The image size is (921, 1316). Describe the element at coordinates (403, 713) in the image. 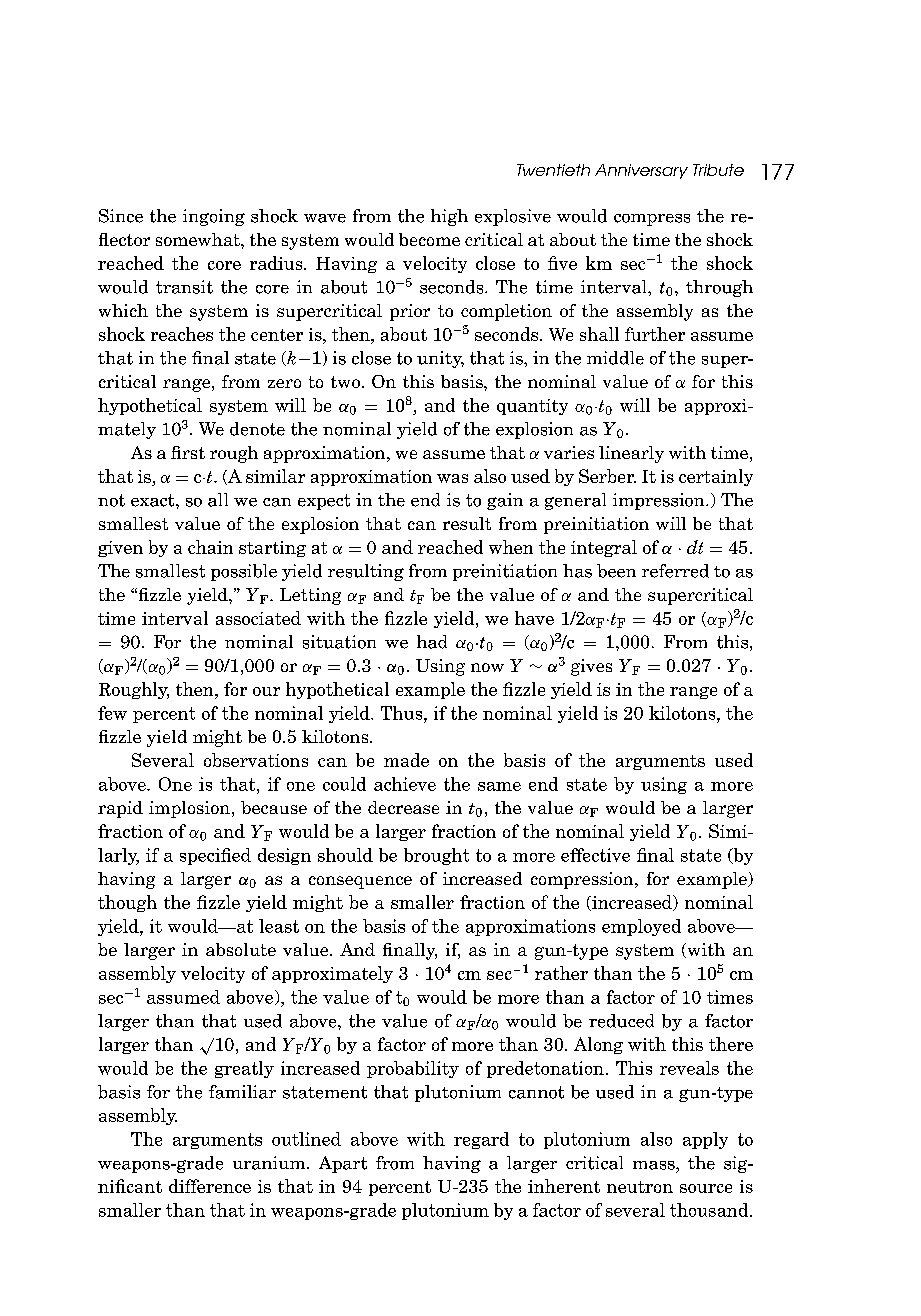

I see `Thus` at that location.
